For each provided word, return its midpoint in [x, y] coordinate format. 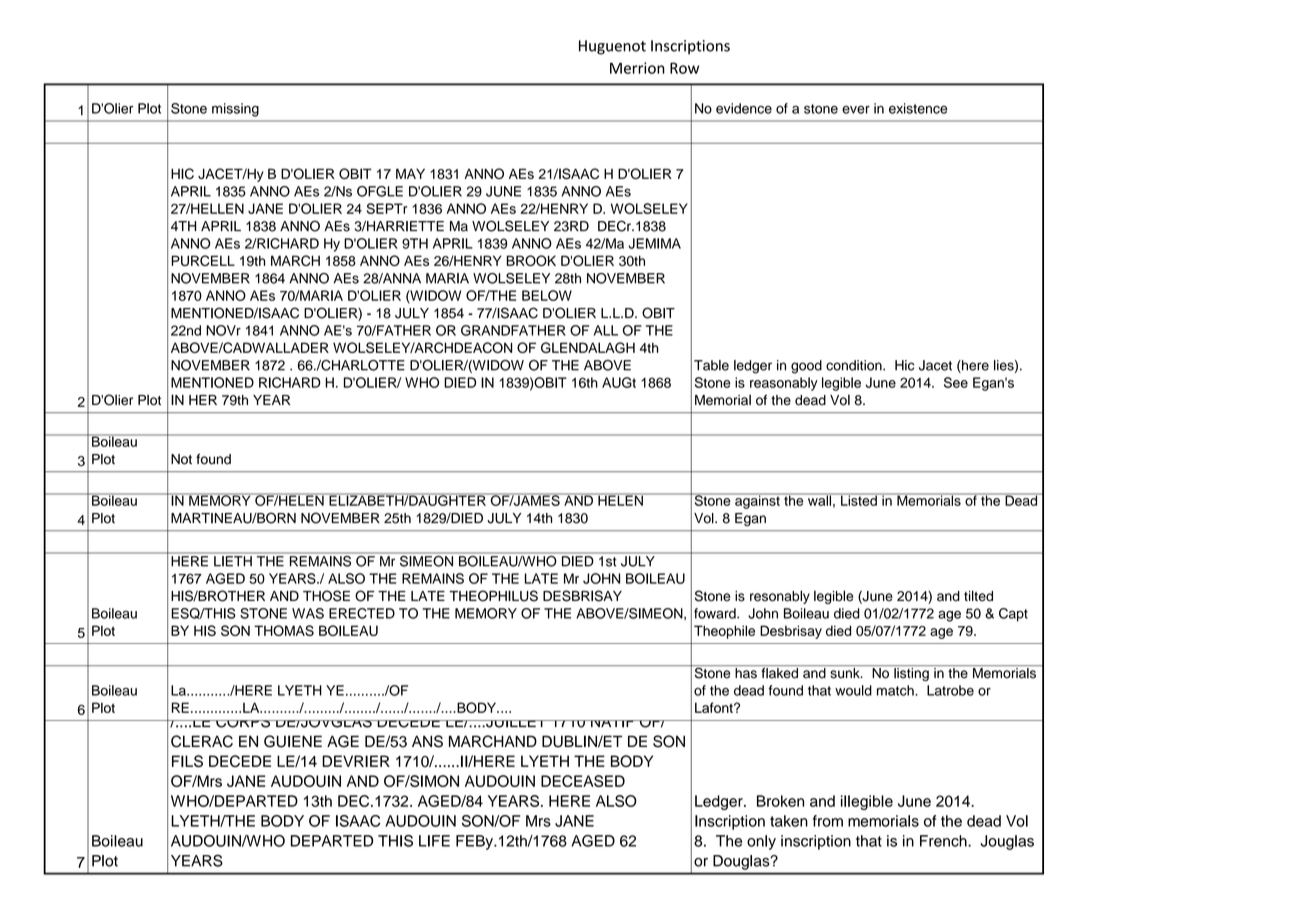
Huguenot [612, 47]
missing [235, 110]
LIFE [434, 841]
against [757, 501]
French [944, 841]
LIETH [233, 561]
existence [918, 108]
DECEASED [583, 781]
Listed [859, 499]
